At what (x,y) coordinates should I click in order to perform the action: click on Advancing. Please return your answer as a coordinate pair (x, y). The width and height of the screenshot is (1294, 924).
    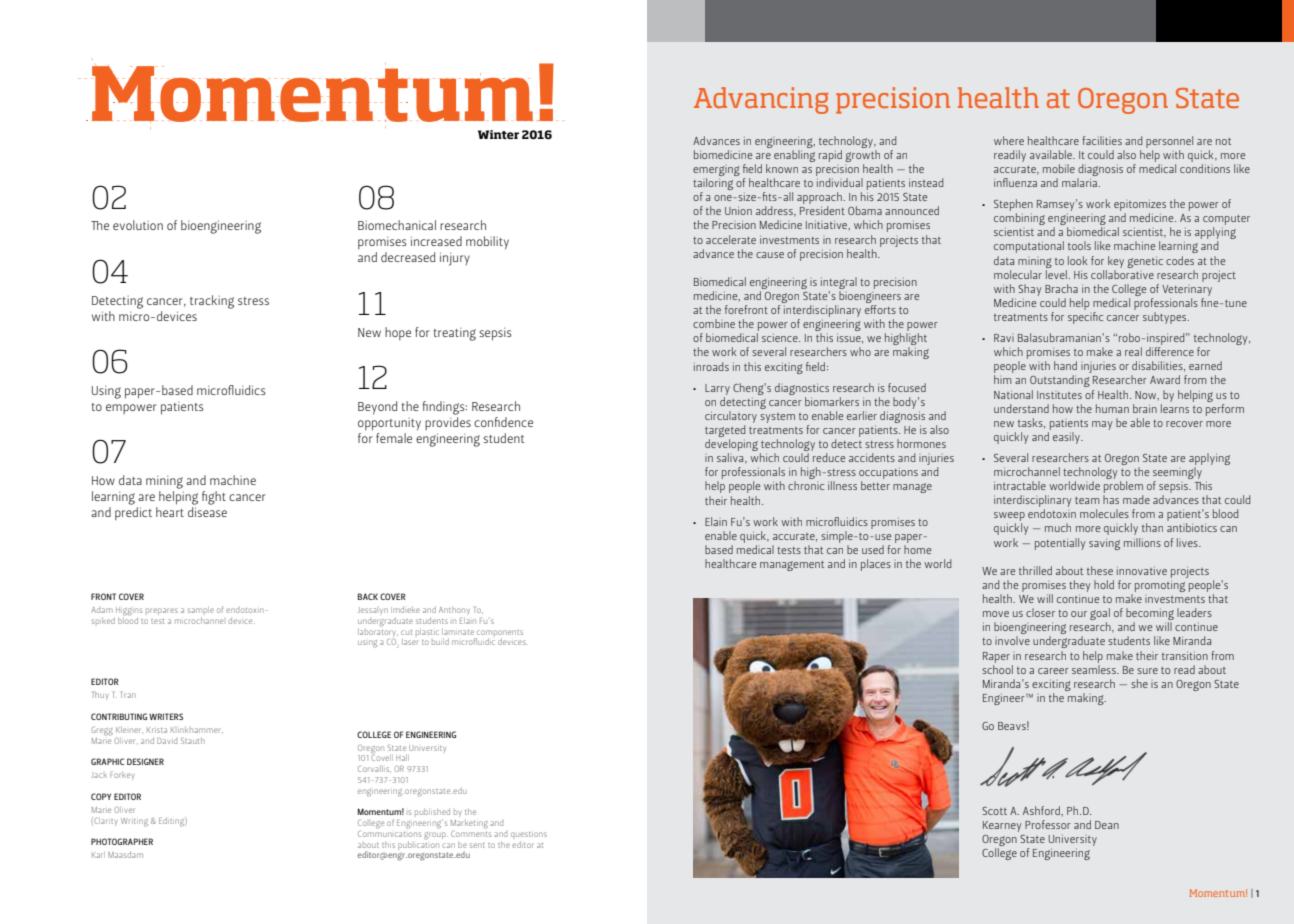
    Looking at the image, I should click on (761, 100).
